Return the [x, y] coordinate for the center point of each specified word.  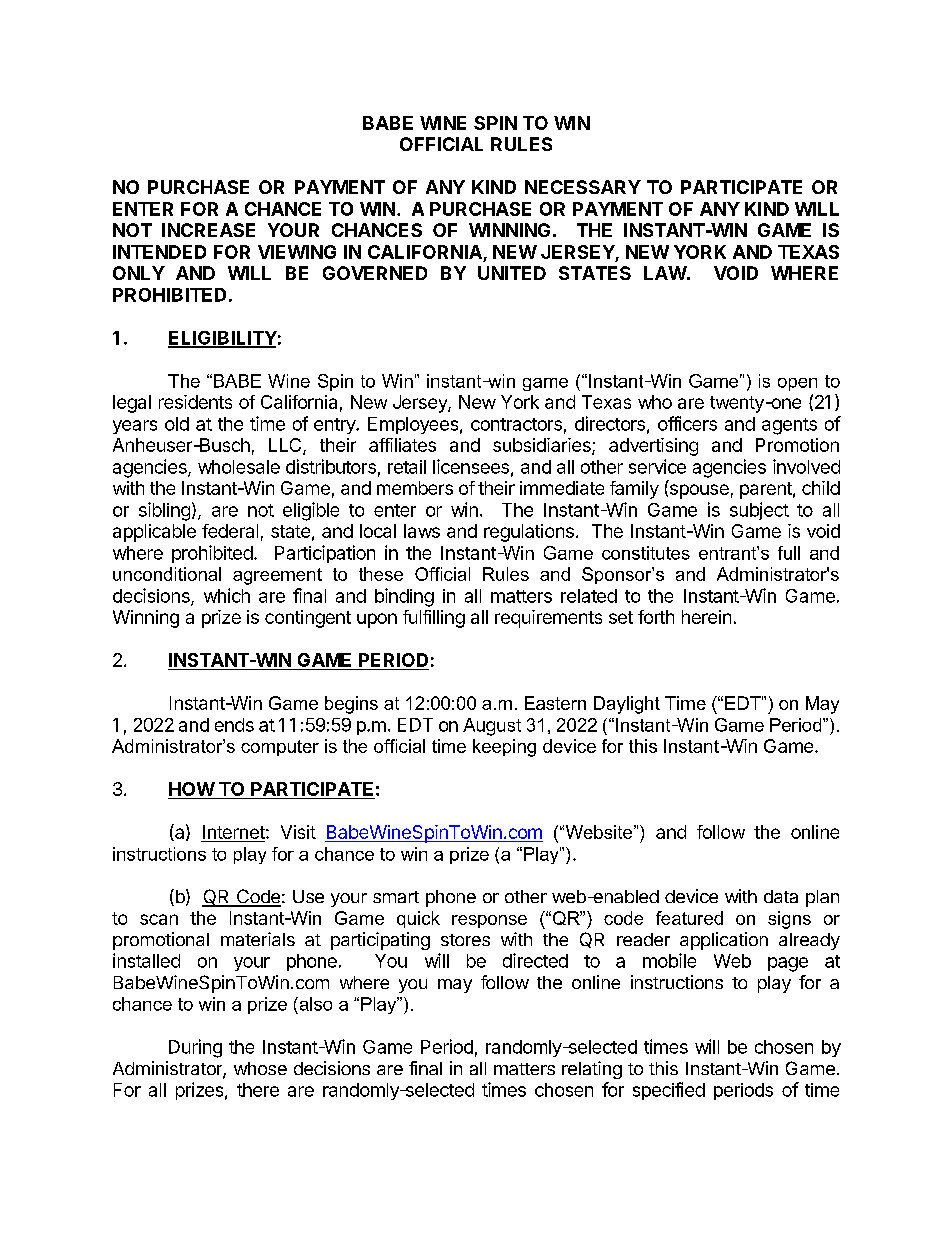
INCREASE [208, 230]
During [195, 1048]
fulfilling [434, 619]
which [227, 595]
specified [669, 1091]
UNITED [512, 273]
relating [592, 1070]
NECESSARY [583, 187]
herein [706, 617]
